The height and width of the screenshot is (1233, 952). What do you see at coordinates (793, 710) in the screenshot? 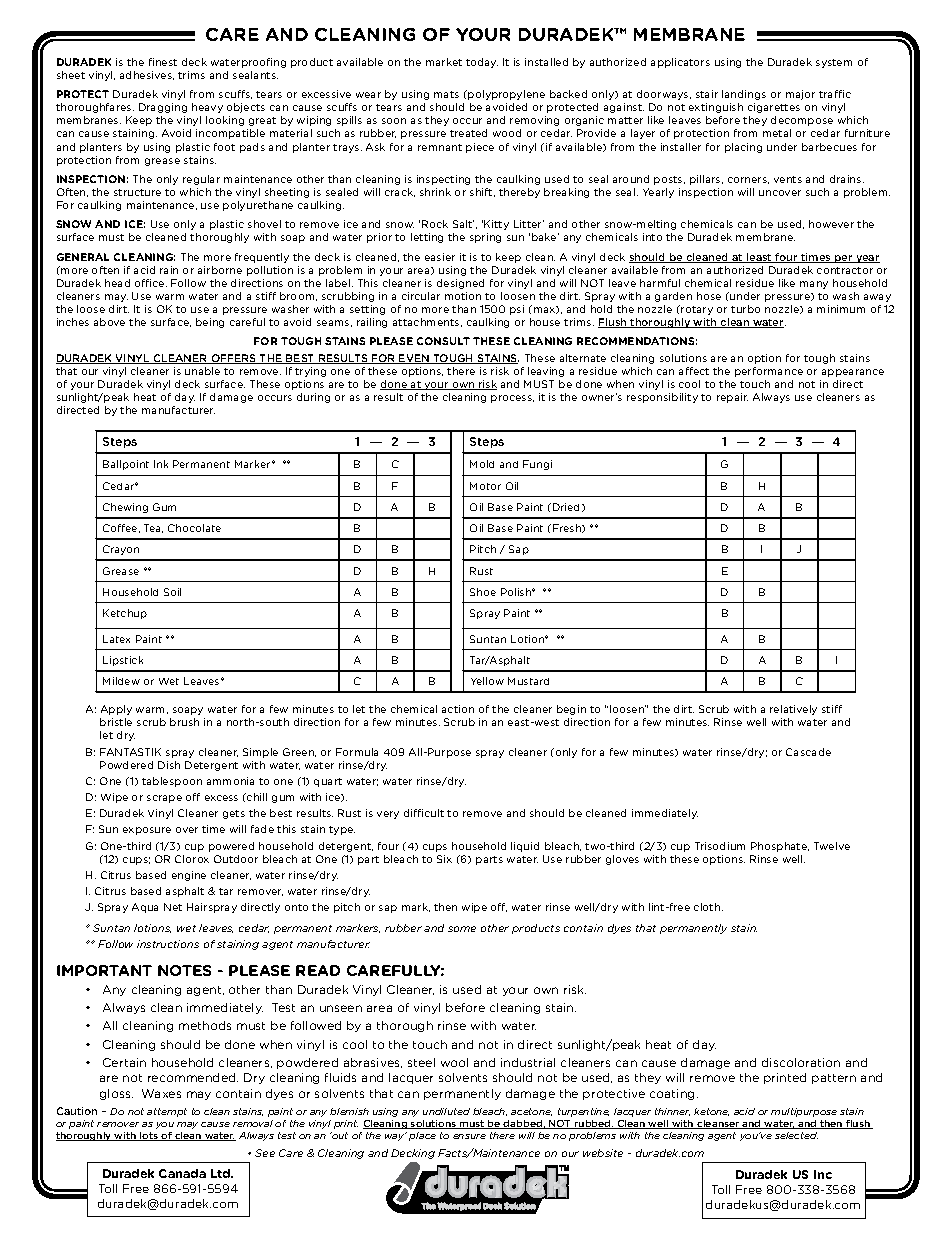
I see `relatively` at bounding box center [793, 710].
